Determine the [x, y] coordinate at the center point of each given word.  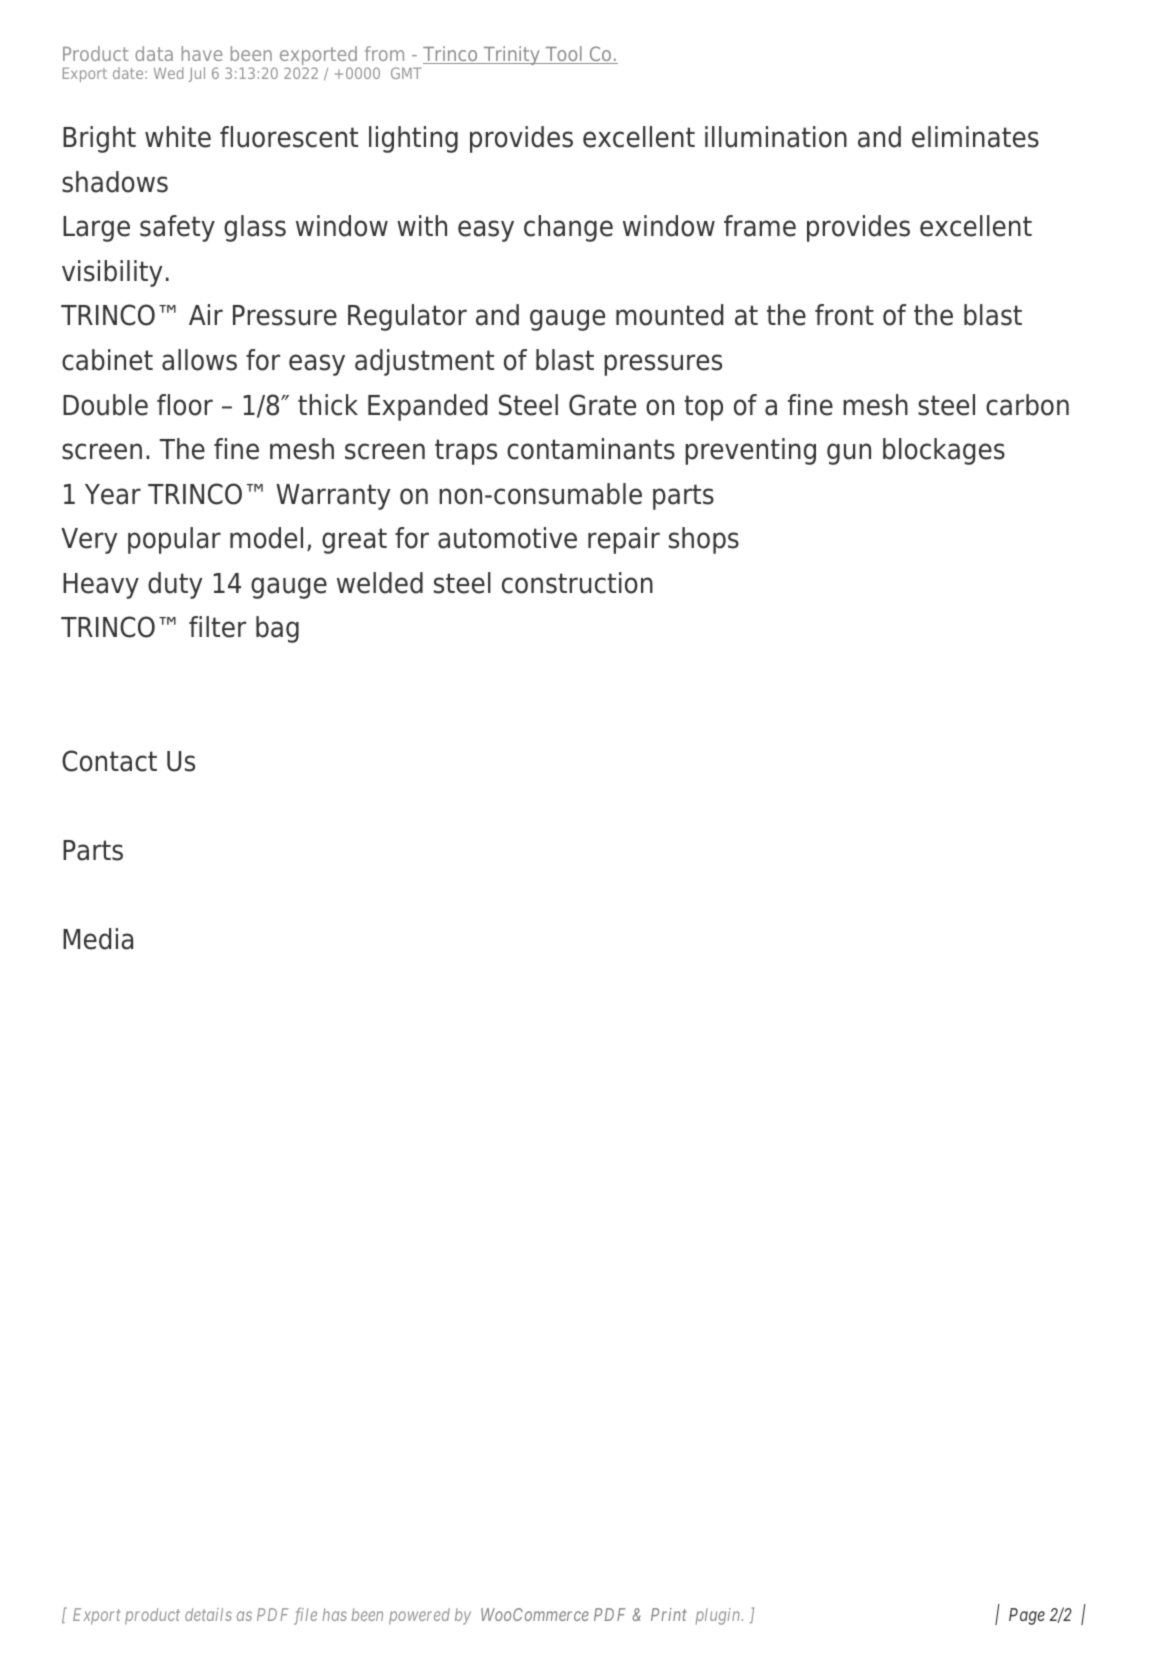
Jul [196, 74]
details [208, 1614]
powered [419, 1616]
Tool [563, 55]
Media [98, 939]
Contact [109, 761]
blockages [944, 451]
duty [175, 585]
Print [669, 1614]
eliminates [975, 137]
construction [577, 583]
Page [1027, 1616]
